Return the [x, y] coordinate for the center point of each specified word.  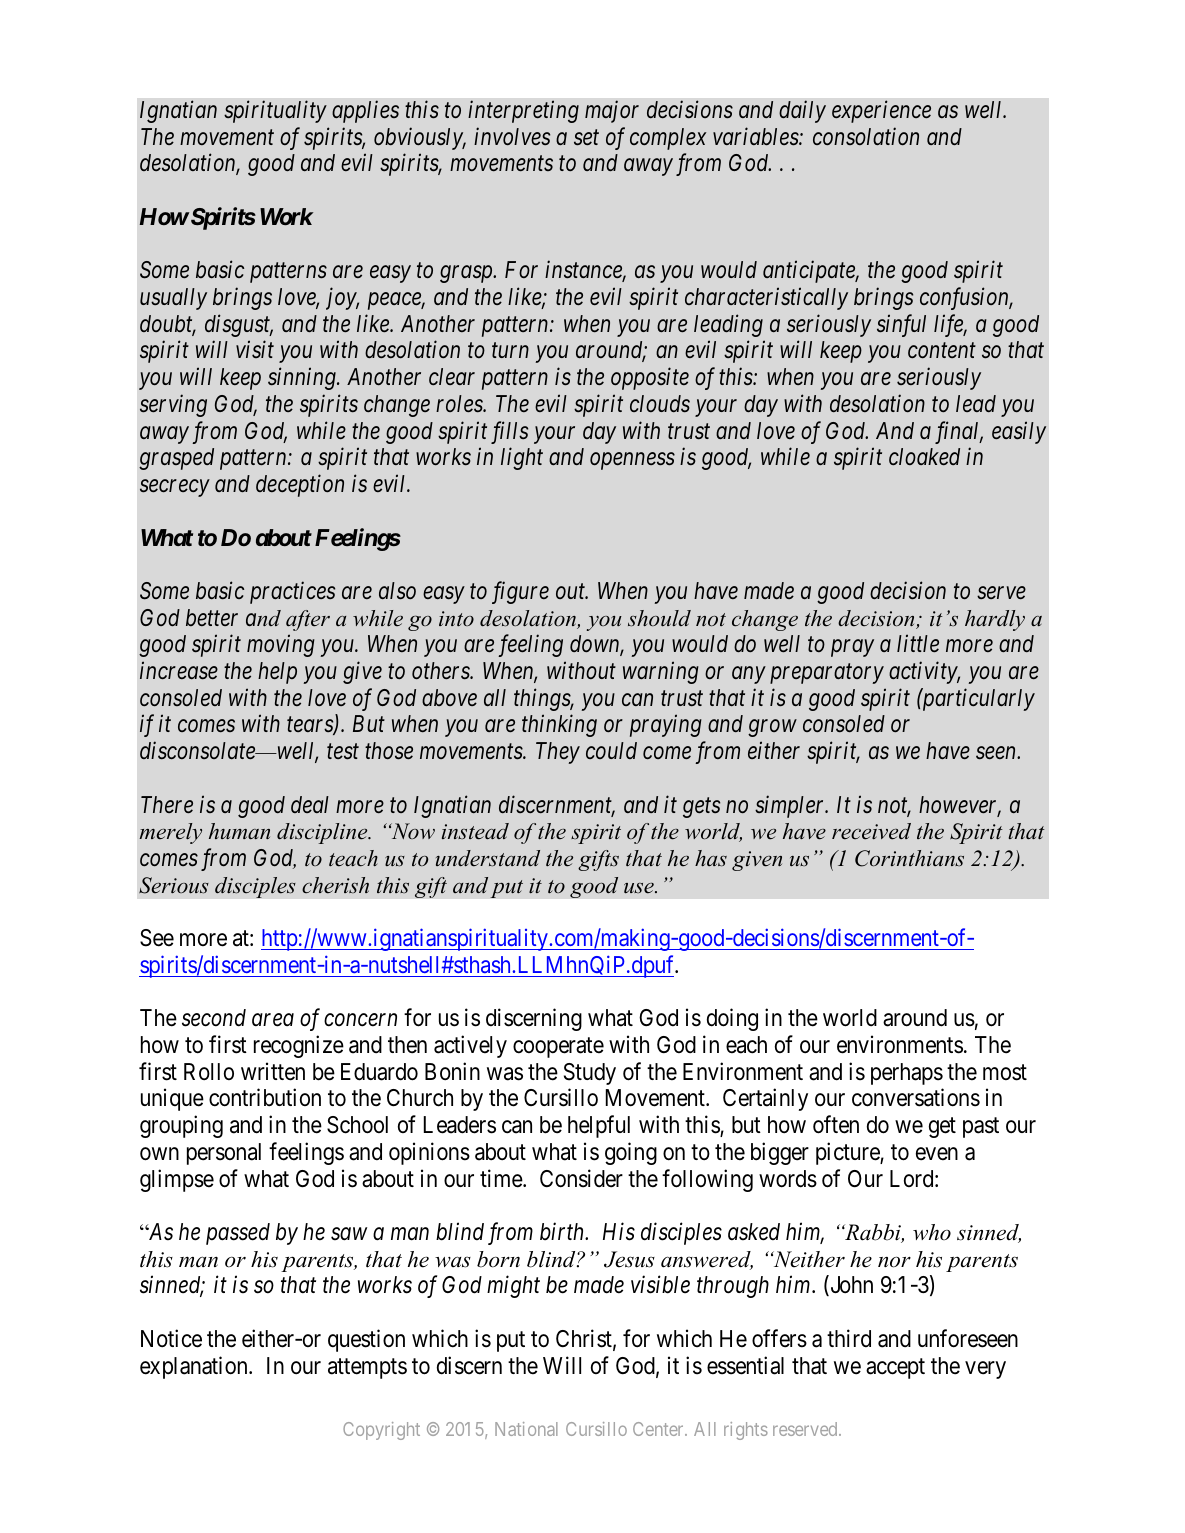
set [586, 138]
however [960, 806]
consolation [866, 136]
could [611, 750]
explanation [195, 1367]
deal [310, 804]
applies [365, 111]
